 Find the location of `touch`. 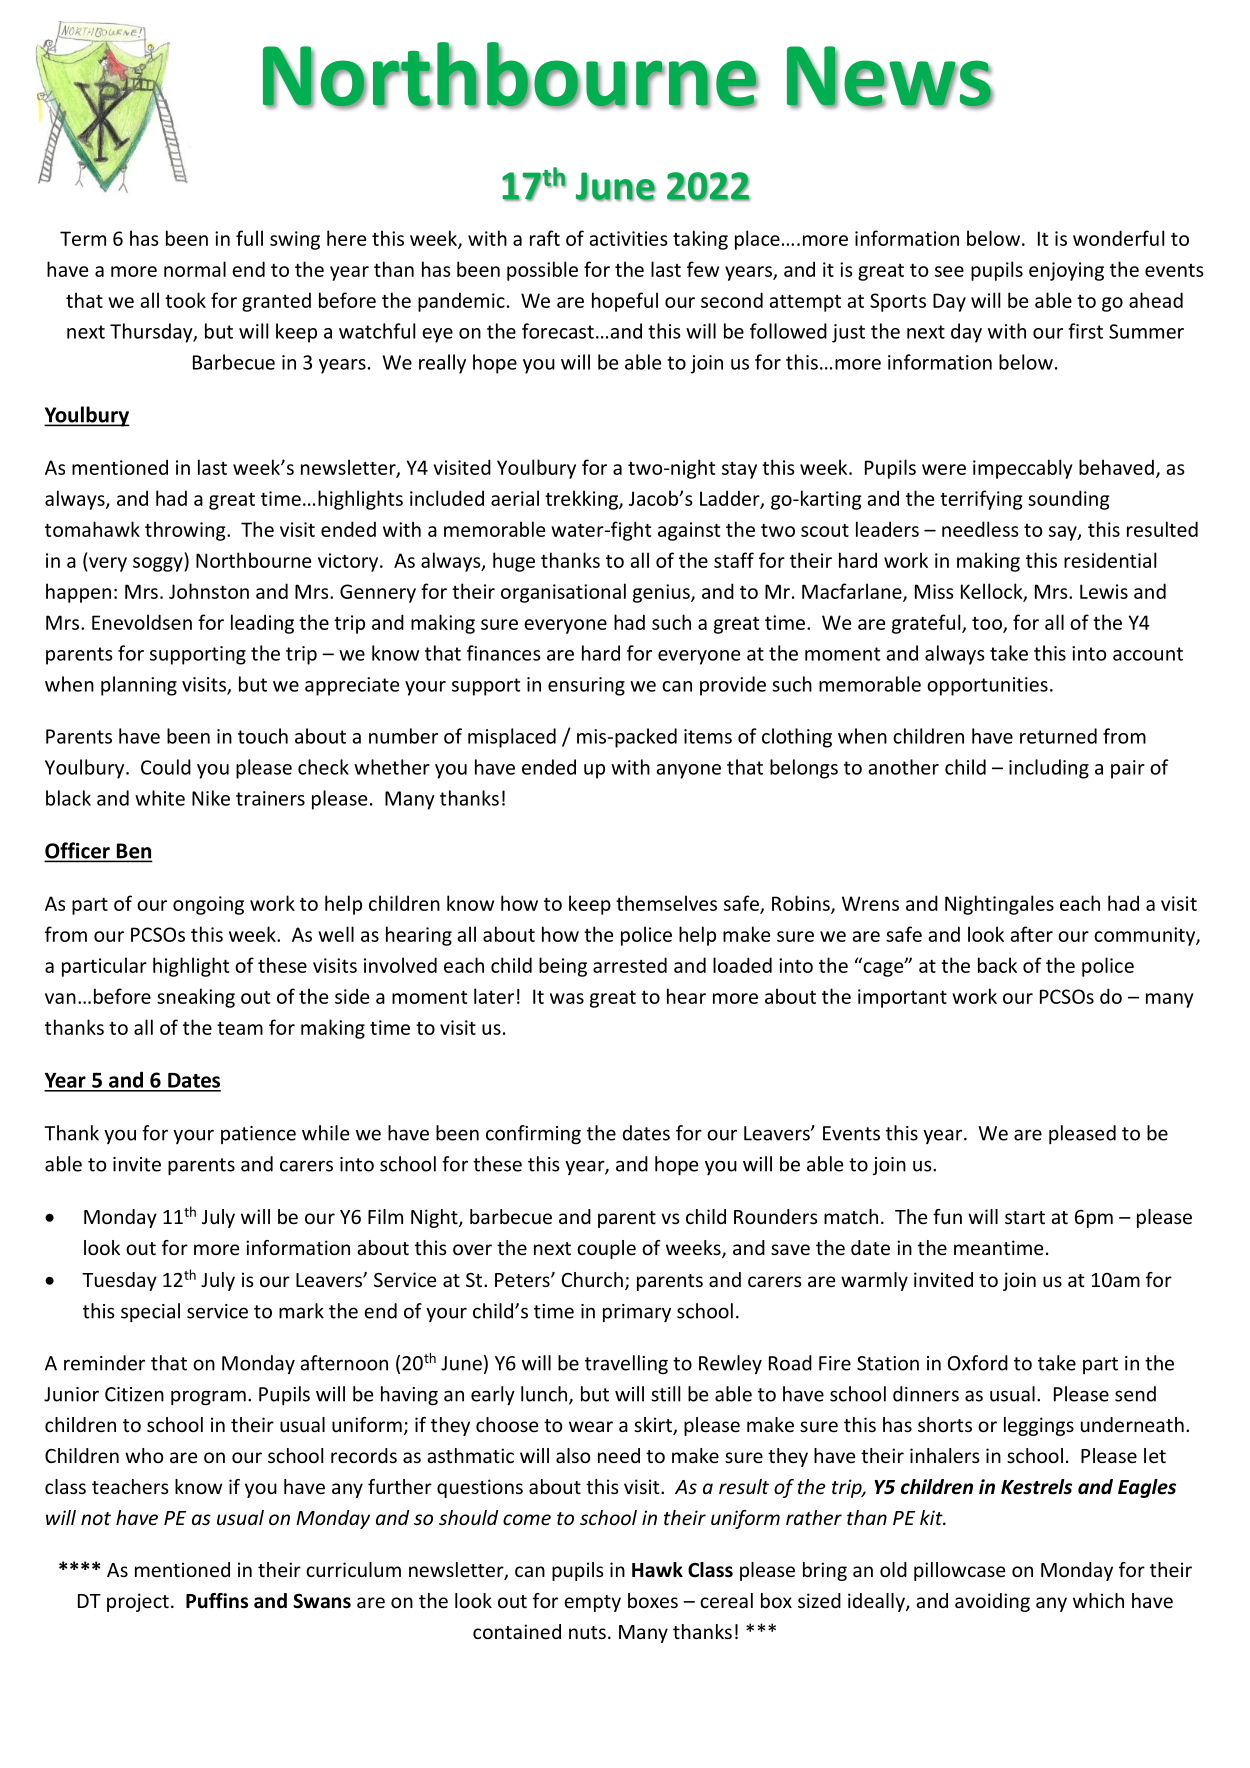

touch is located at coordinates (263, 736).
